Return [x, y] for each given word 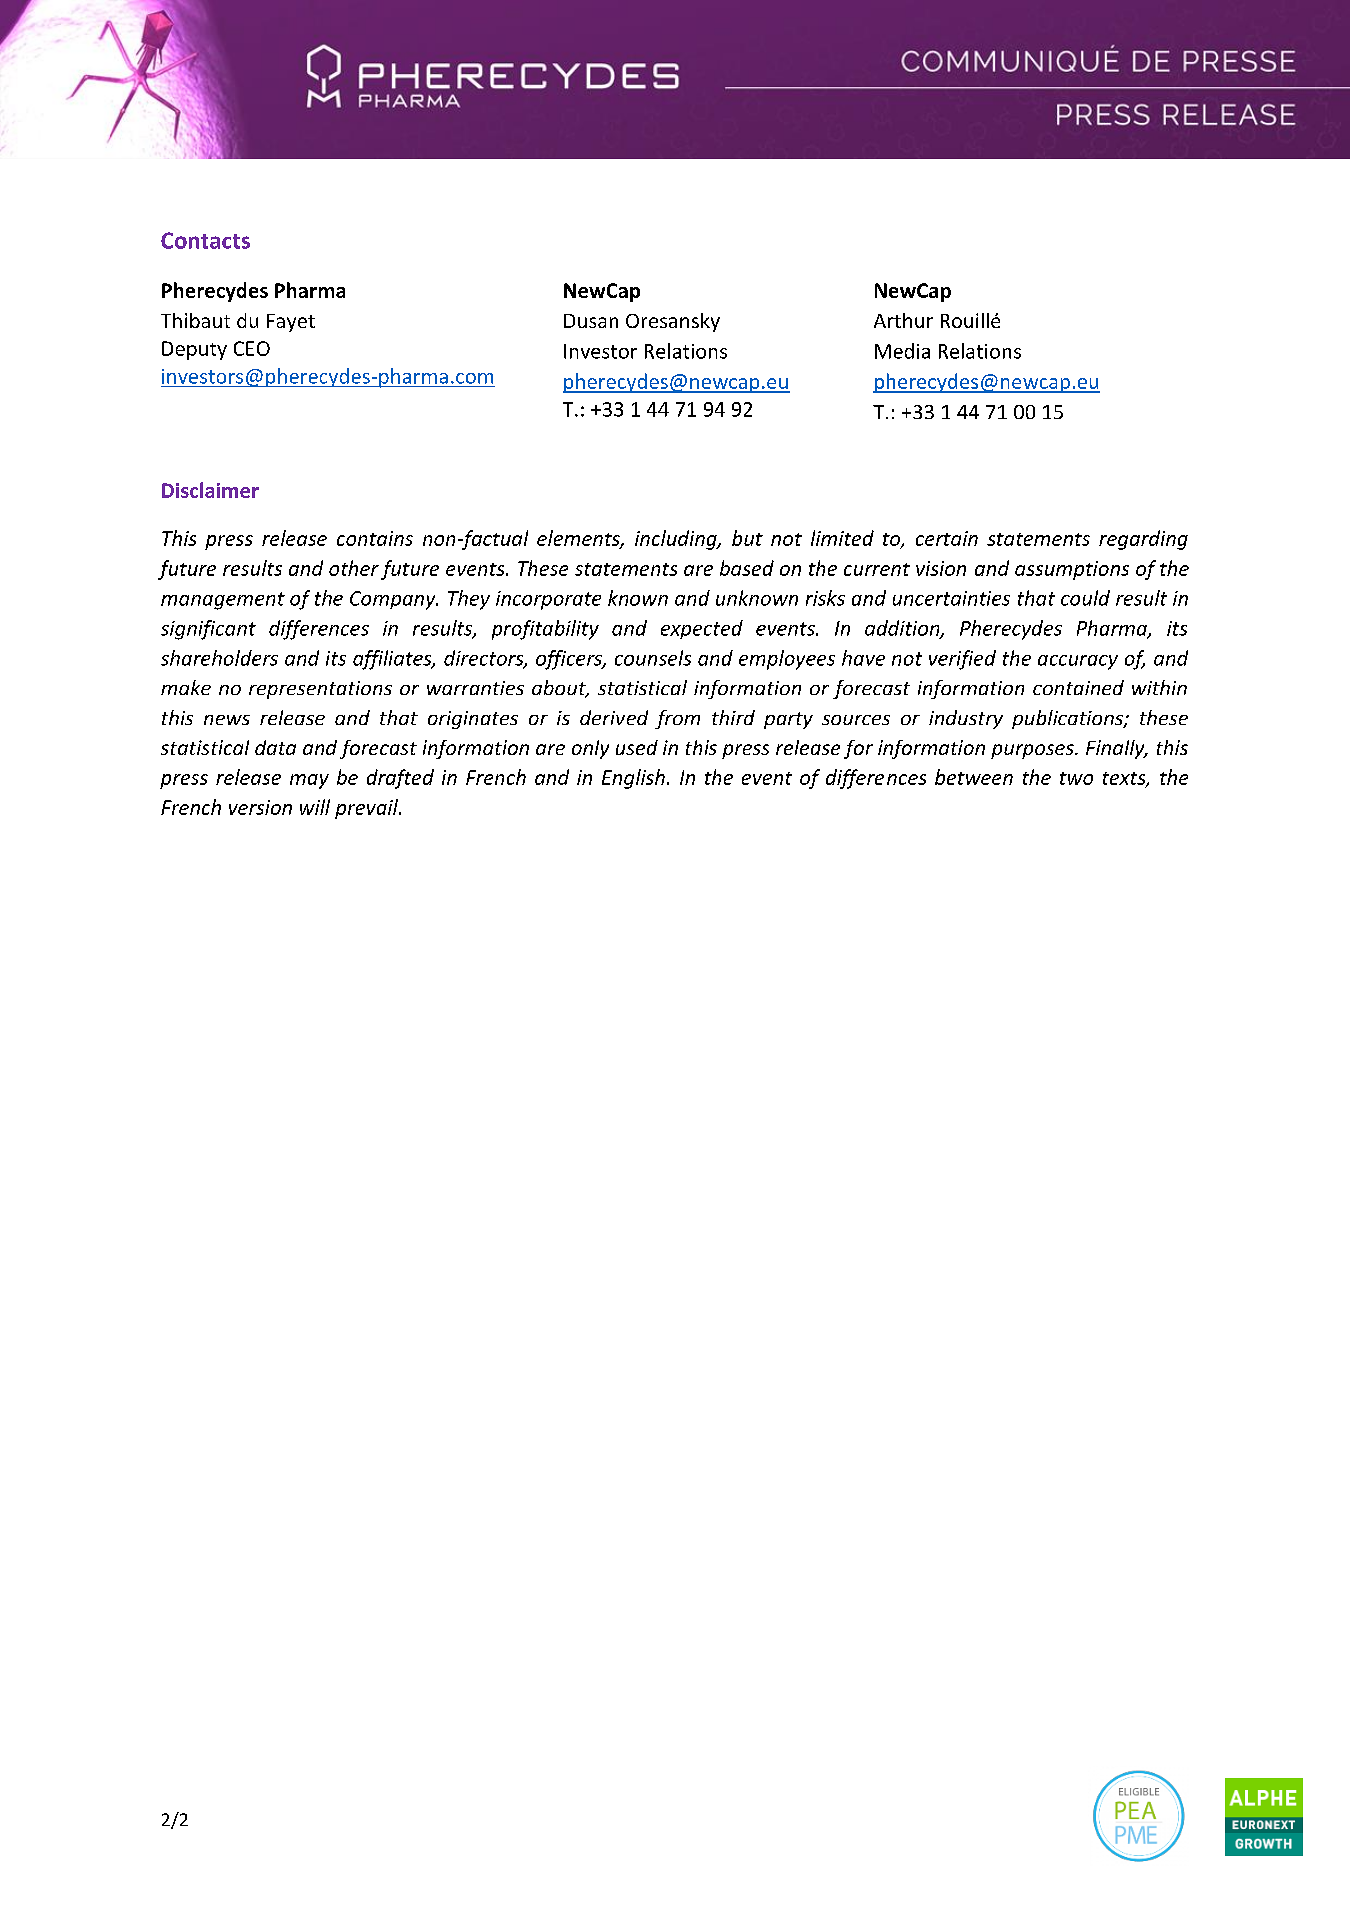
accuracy [1078, 662]
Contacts [205, 240]
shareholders [219, 658]
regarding [1143, 540]
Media [902, 351]
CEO [252, 348]
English [633, 779]
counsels [653, 658]
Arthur [903, 320]
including [677, 540]
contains [375, 538]
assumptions [1072, 570]
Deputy [194, 350]
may [309, 781]
